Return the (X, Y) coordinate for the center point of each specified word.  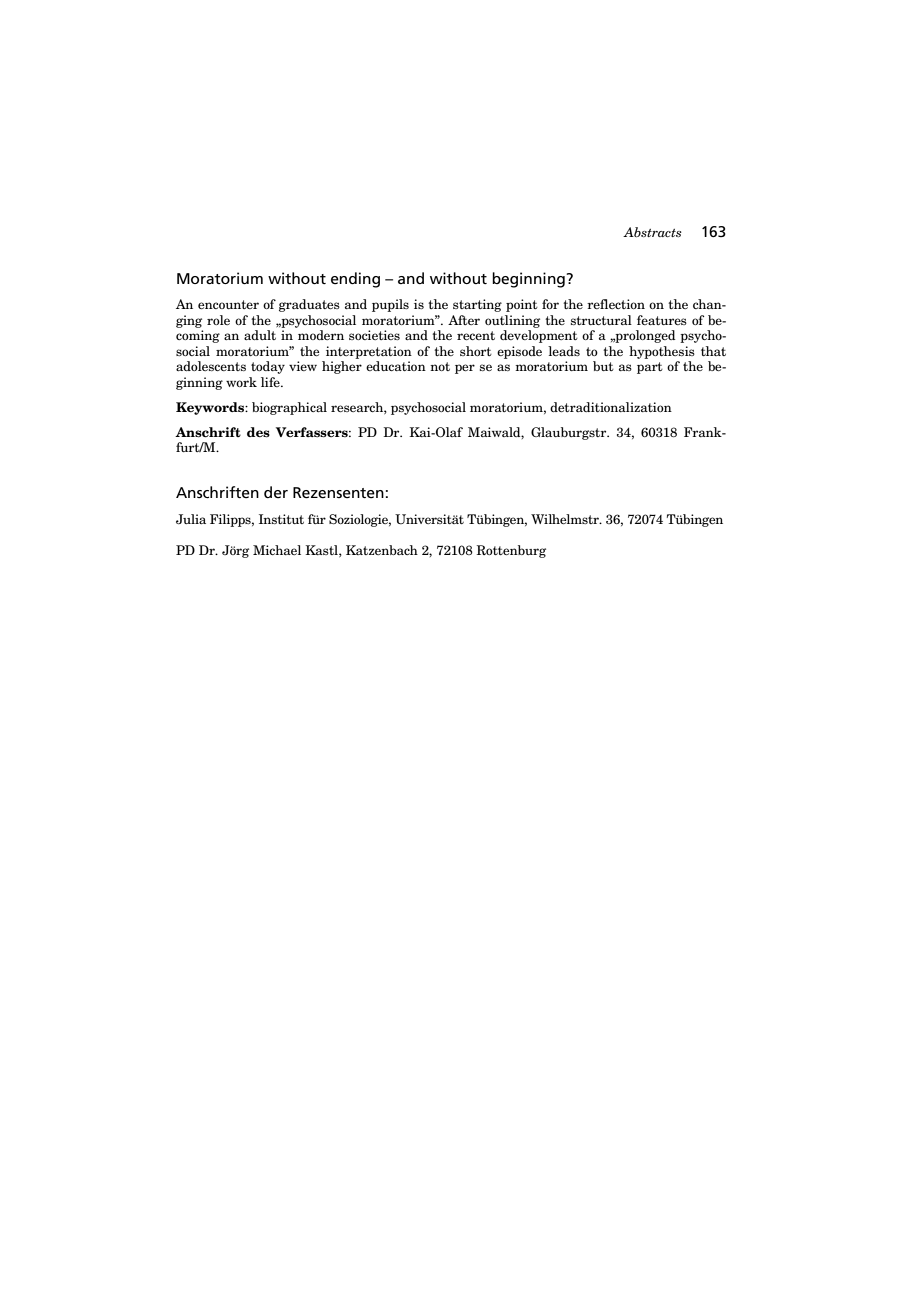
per (465, 369)
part (650, 368)
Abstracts (652, 232)
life (271, 382)
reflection (616, 304)
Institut (281, 519)
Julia (191, 519)
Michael (277, 550)
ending (355, 280)
